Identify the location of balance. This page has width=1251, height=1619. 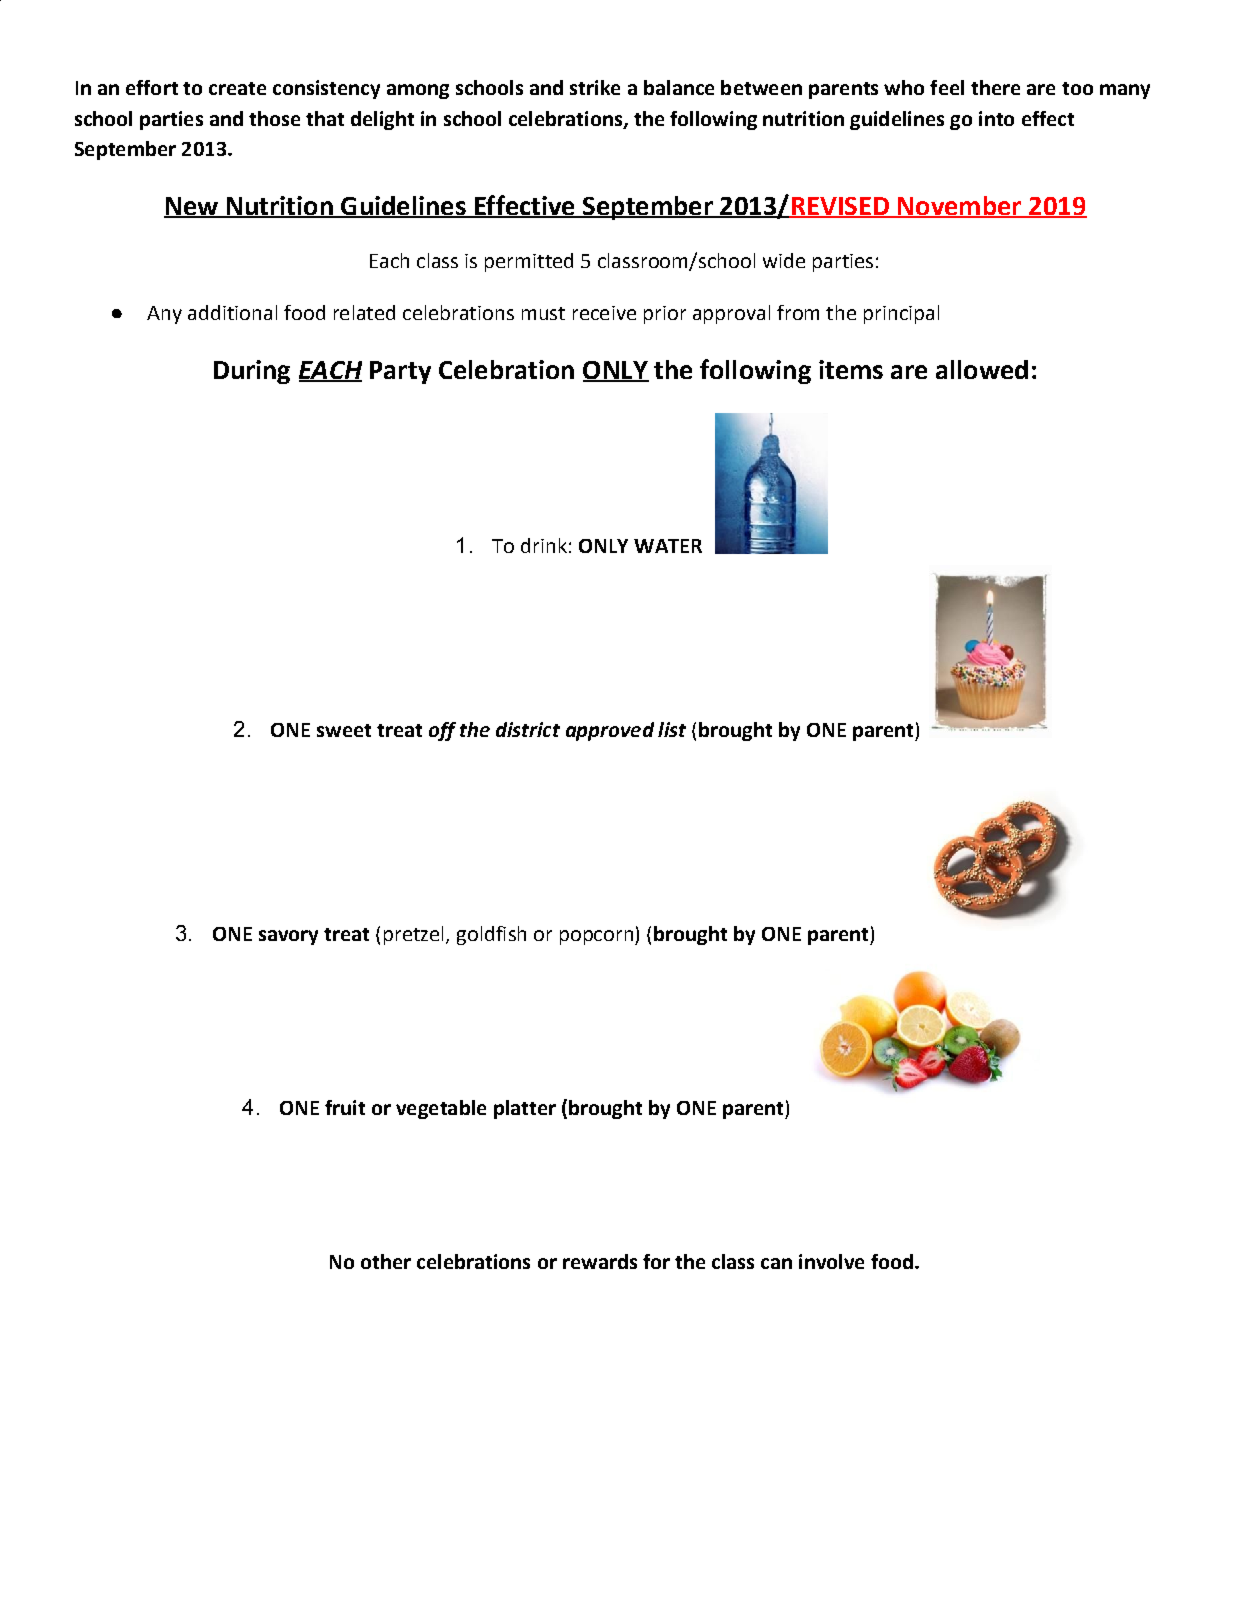
(679, 87).
